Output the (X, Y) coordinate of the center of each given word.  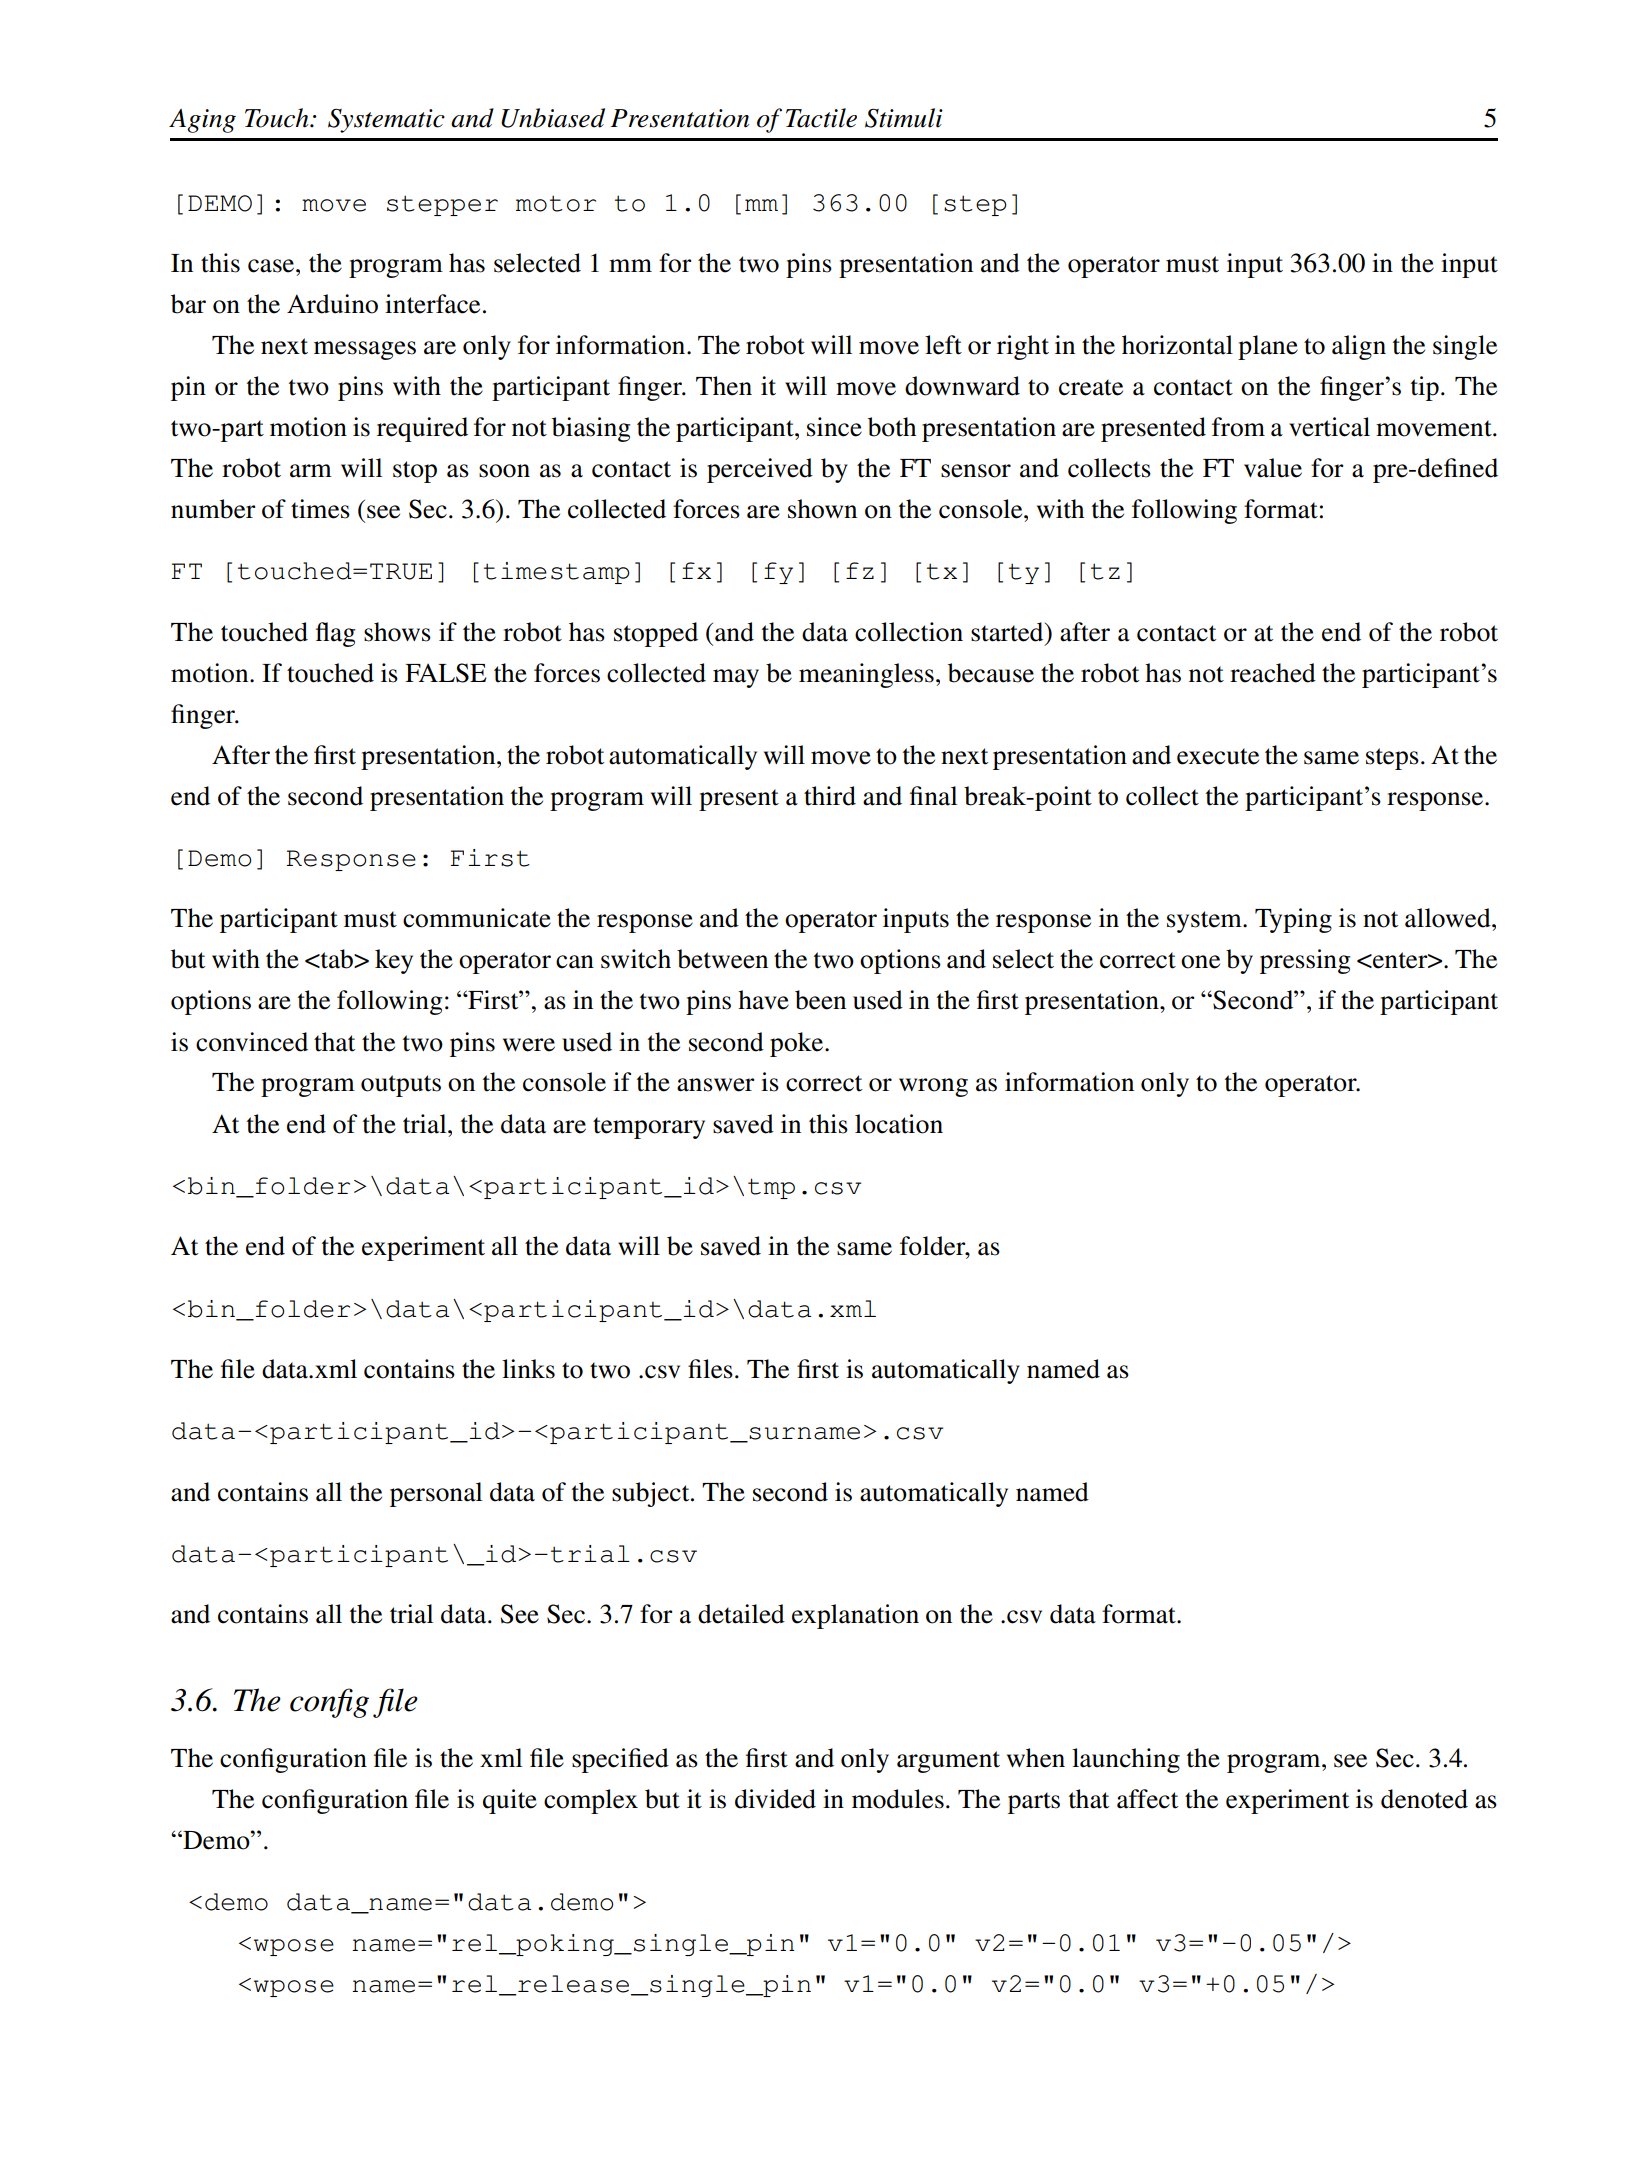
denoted (1424, 1799)
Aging (202, 121)
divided (775, 1799)
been (820, 1000)
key (394, 961)
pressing (1305, 961)
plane (1268, 347)
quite (510, 1801)
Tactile (821, 118)
